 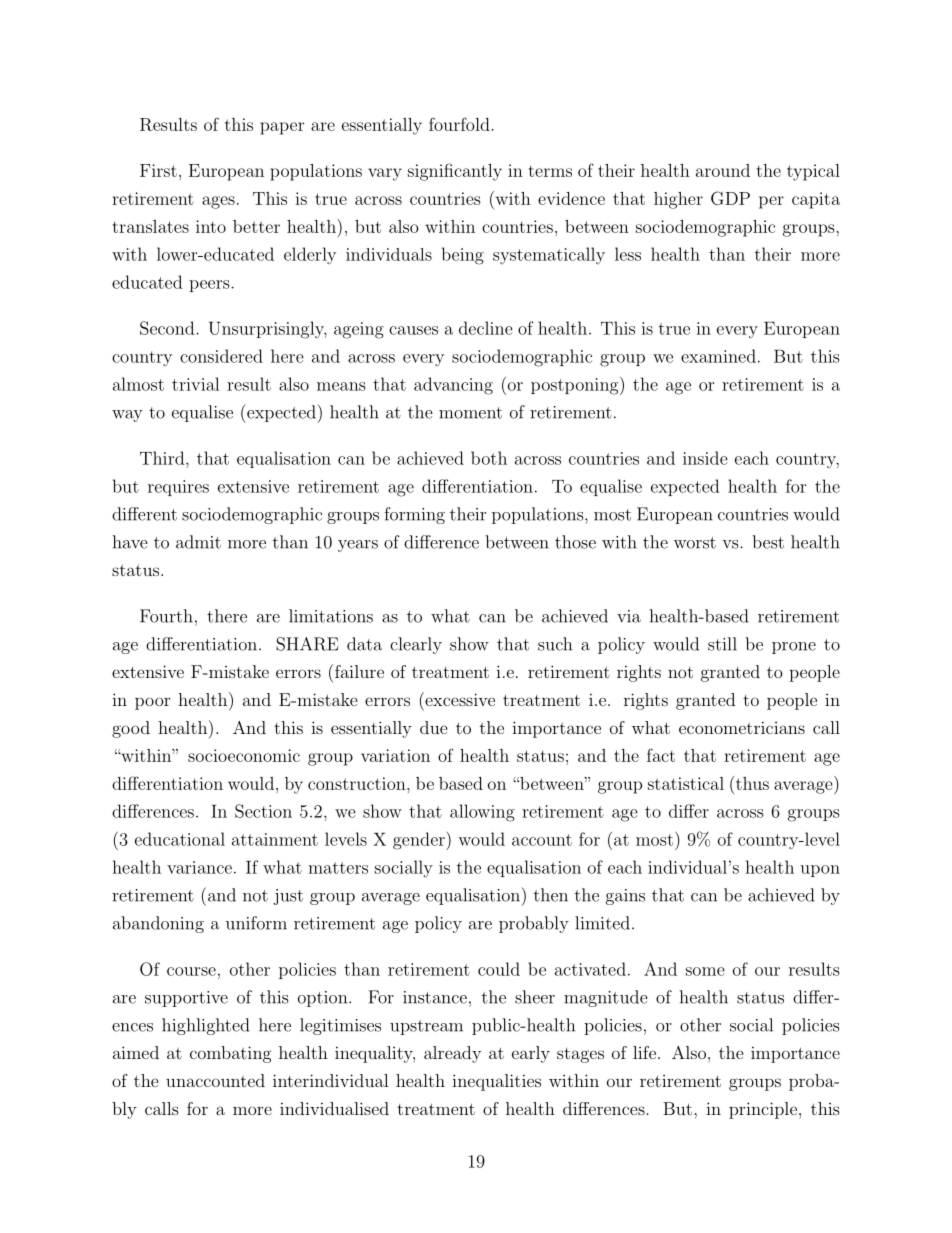 What do you see at coordinates (455, 172) in the document?
I see `significantly` at bounding box center [455, 172].
